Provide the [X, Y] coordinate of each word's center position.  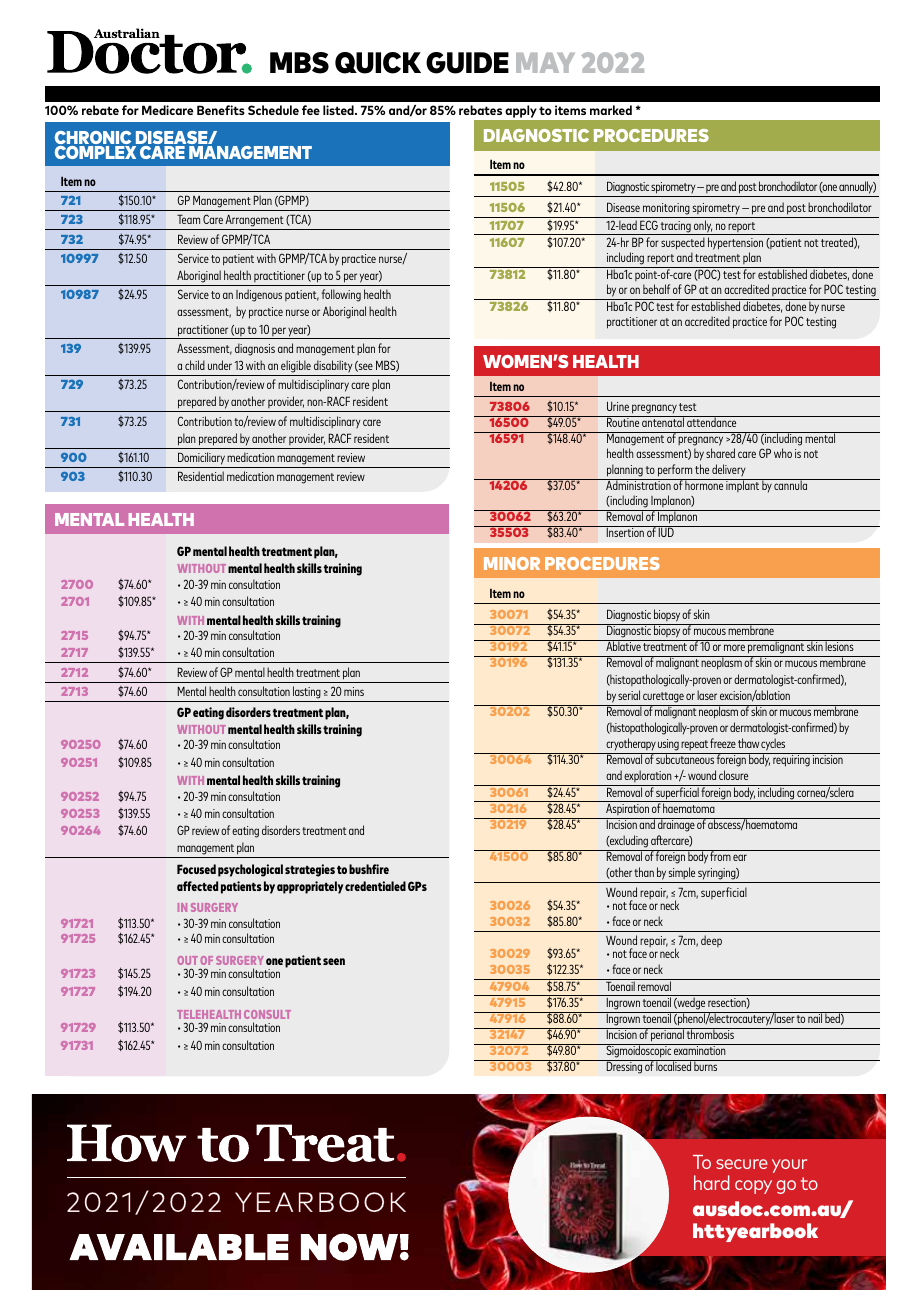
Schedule [273, 110]
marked [611, 110]
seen [334, 961]
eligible [296, 366]
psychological [250, 870]
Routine [623, 421]
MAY [545, 63]
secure [742, 1164]
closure [733, 775]
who [783, 453]
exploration [648, 778]
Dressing [624, 1067]
